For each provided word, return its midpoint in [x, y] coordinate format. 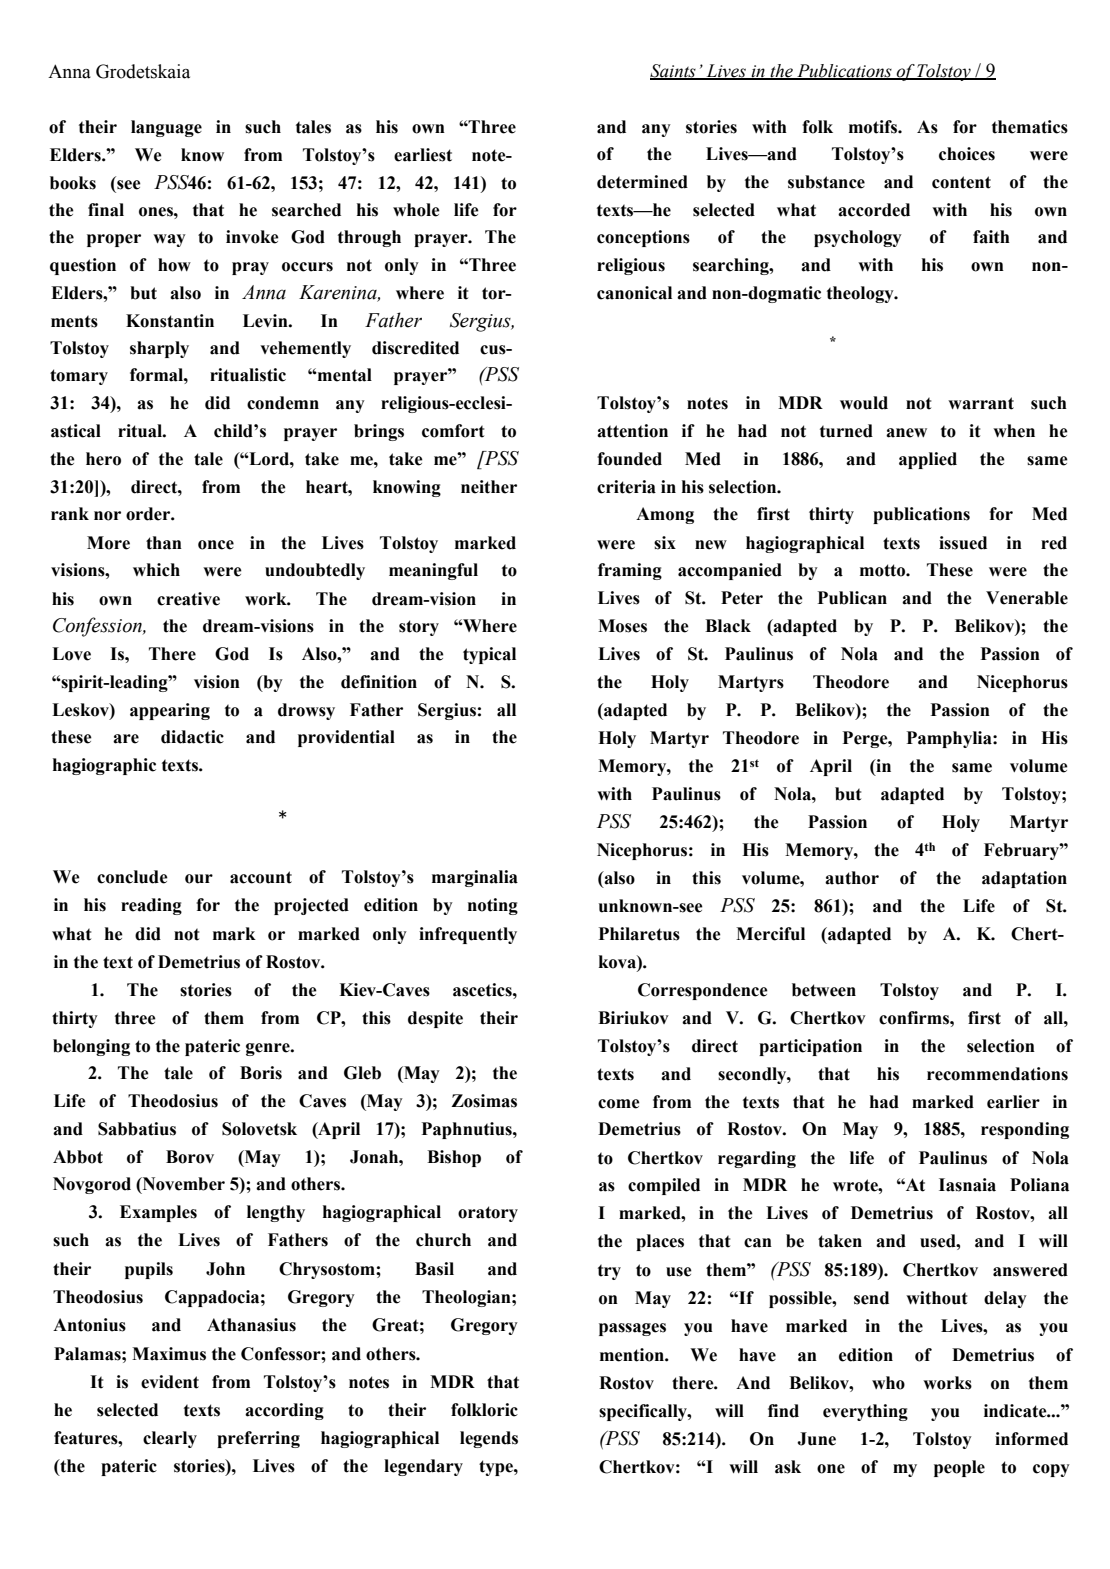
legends [489, 1439]
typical [489, 655]
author [852, 878]
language [166, 128]
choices [967, 154]
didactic [192, 737]
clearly [170, 1439]
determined [642, 182]
